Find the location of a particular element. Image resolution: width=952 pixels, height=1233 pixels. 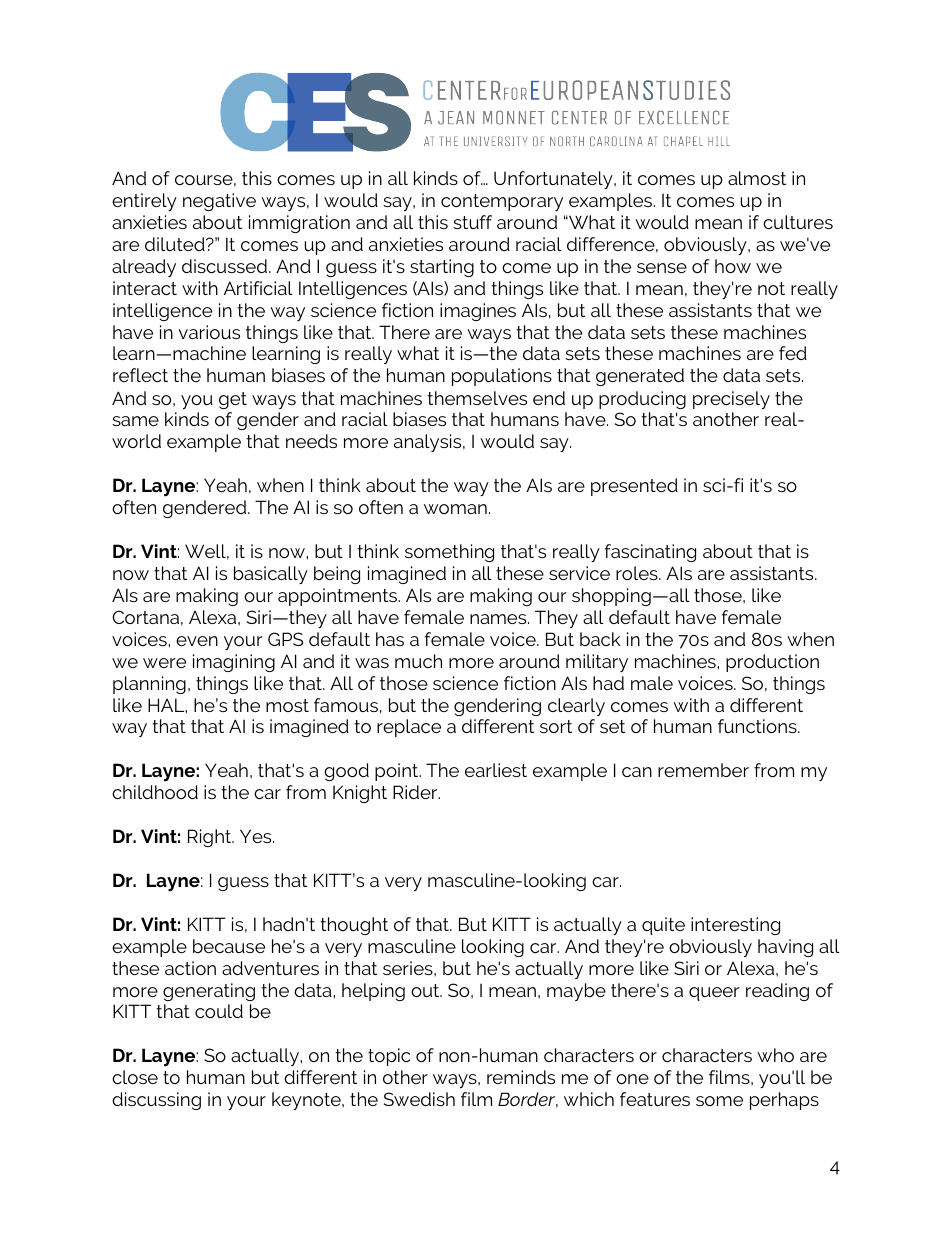

even is located at coordinates (197, 641).
